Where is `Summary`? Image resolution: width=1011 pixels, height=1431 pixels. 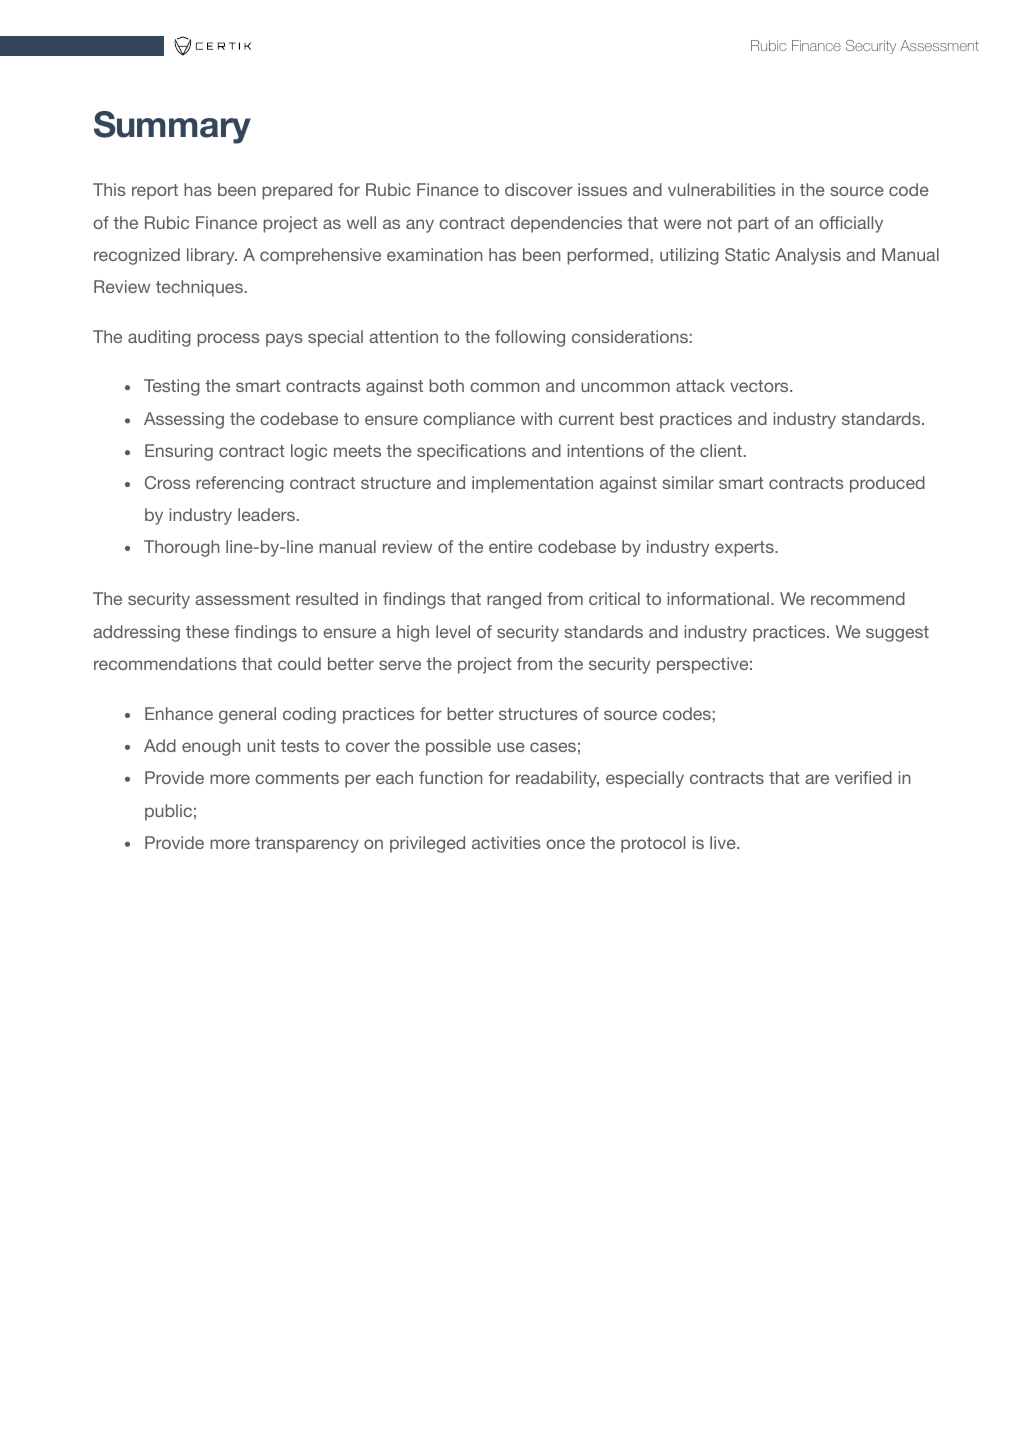
Summary is located at coordinates (172, 127).
